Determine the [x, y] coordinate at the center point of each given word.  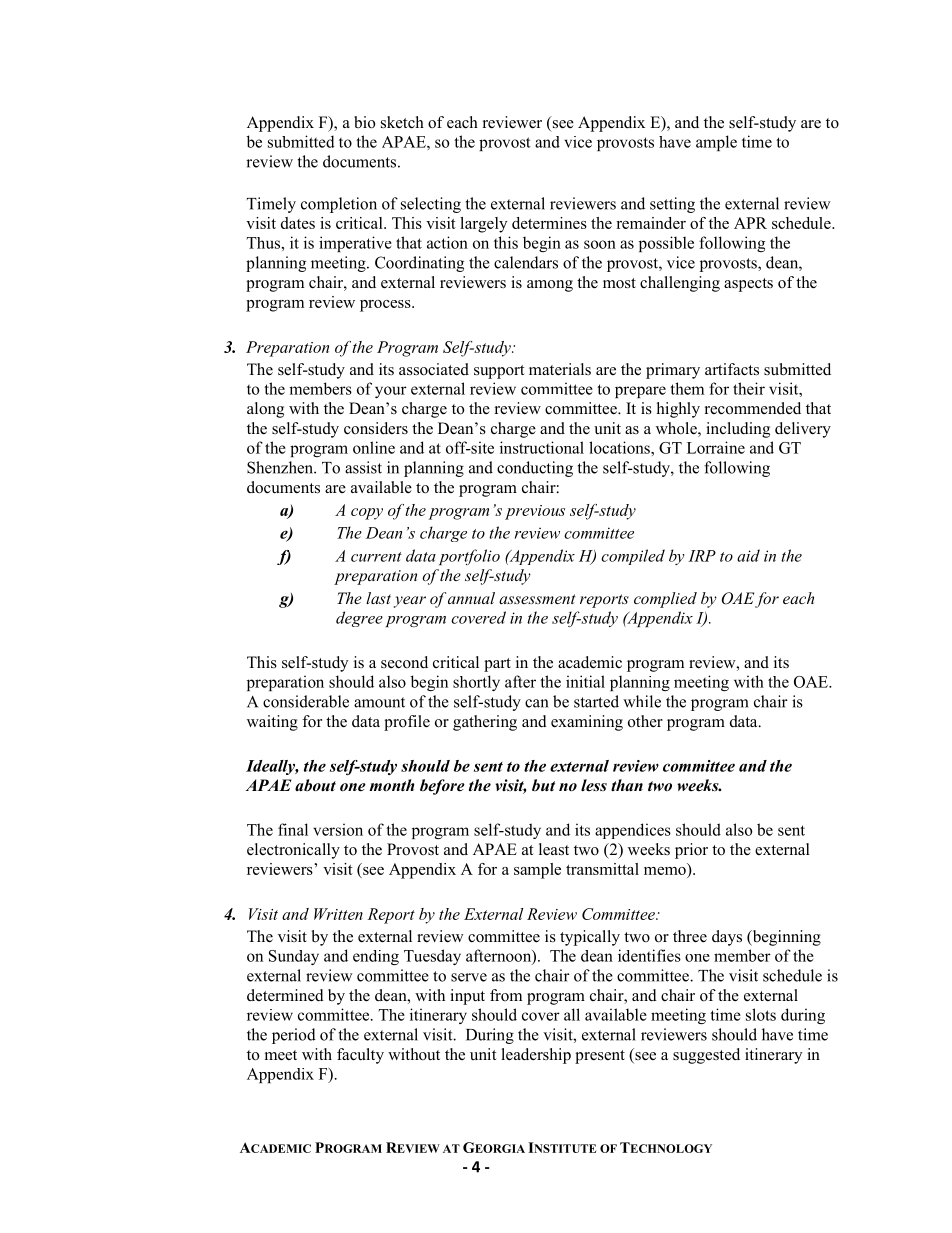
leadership [536, 1056]
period [294, 1036]
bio [364, 122]
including [738, 430]
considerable [306, 701]
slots [761, 1014]
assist [363, 467]
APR [750, 223]
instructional [542, 447]
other [645, 721]
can [537, 703]
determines [549, 223]
